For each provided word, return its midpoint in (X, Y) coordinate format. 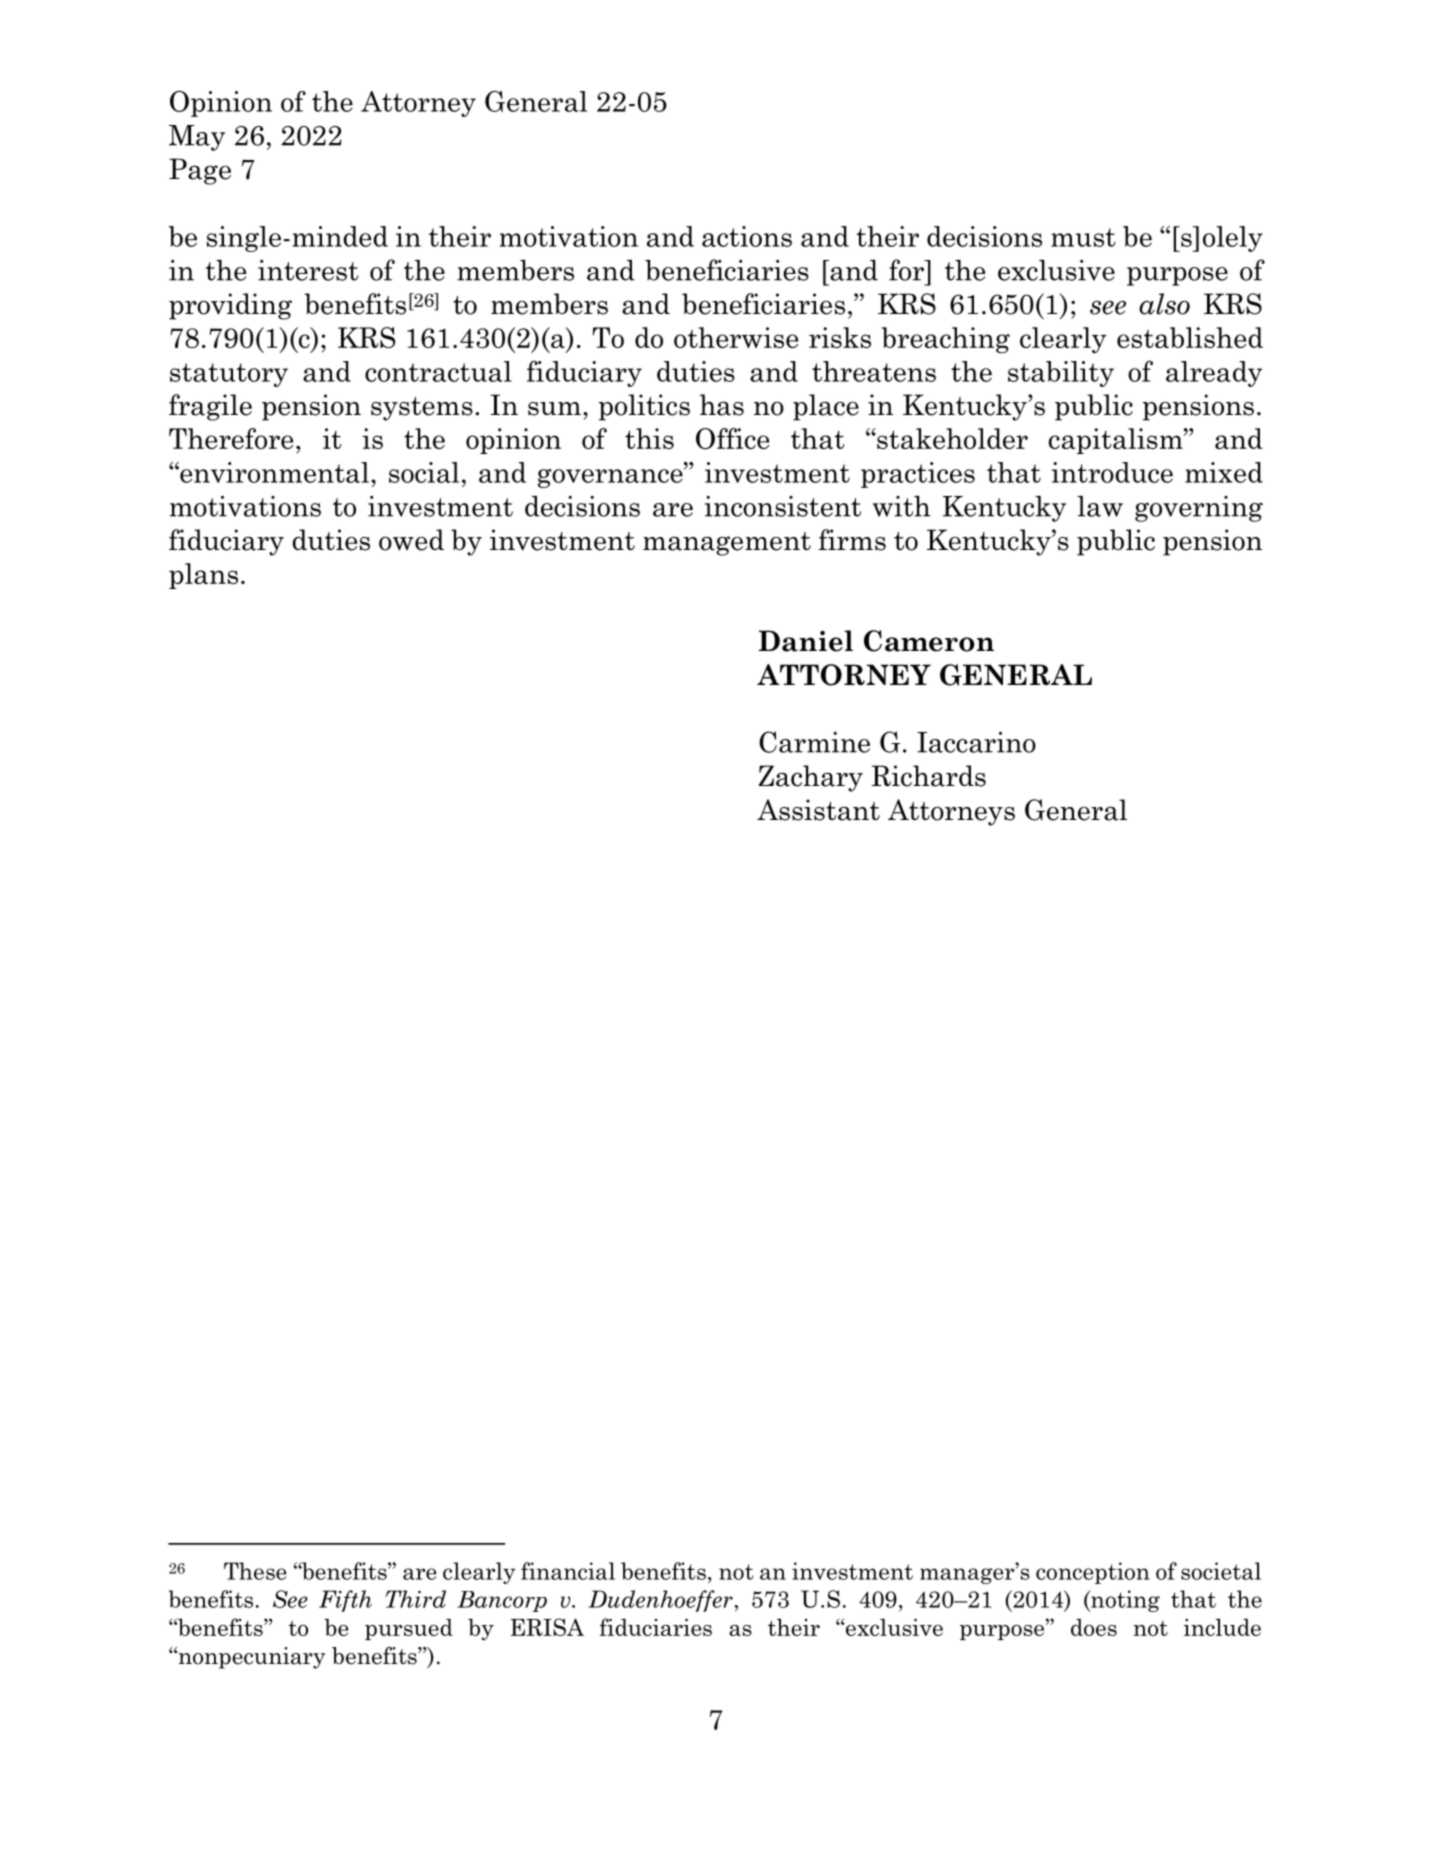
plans (203, 576)
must (1083, 237)
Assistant (818, 810)
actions (747, 236)
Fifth (345, 1601)
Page (200, 171)
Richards (928, 776)
